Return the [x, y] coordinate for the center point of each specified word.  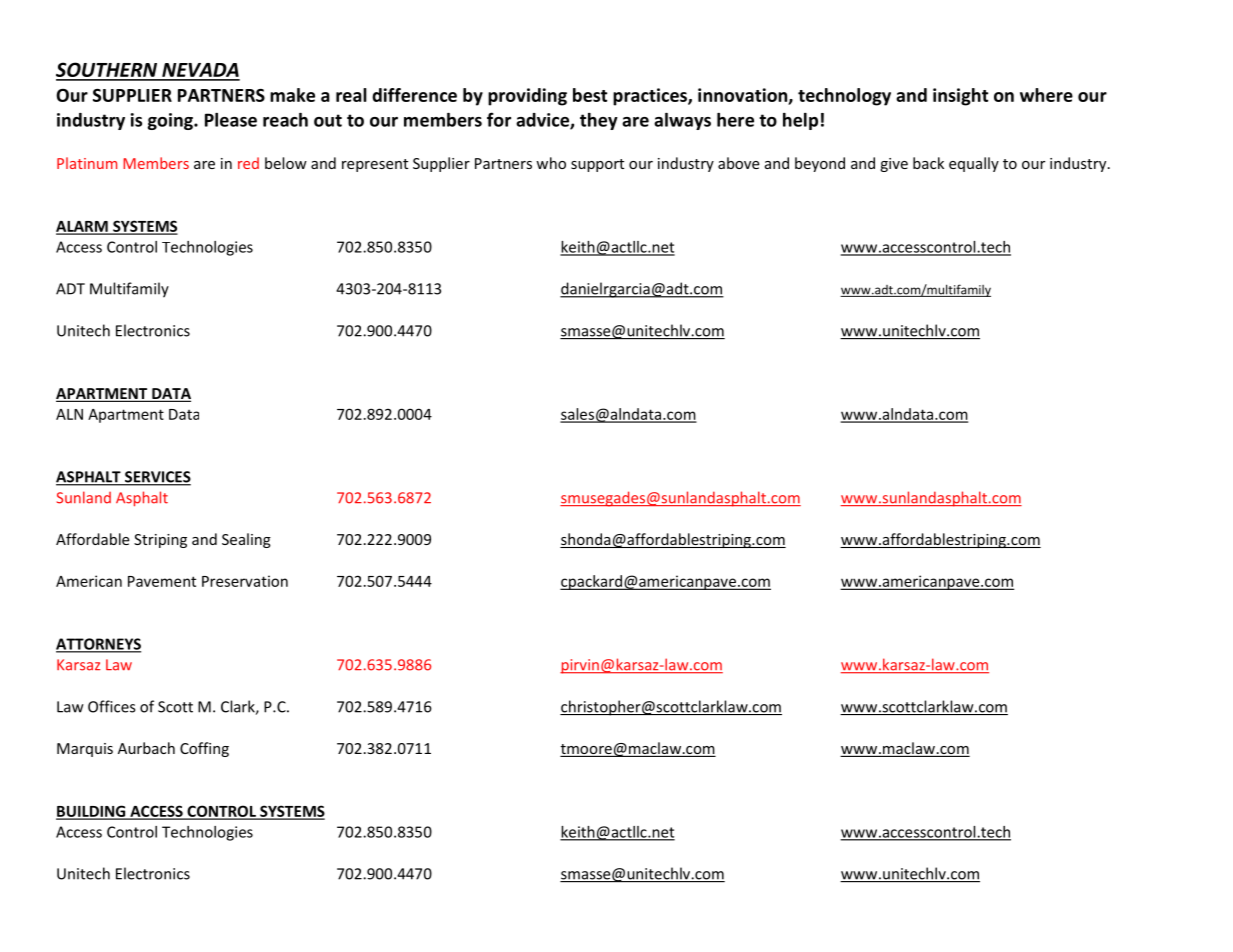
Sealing [246, 540]
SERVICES [156, 478]
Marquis [85, 750]
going [171, 121]
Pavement [162, 581]
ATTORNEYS [98, 645]
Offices [111, 706]
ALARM [83, 227]
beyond [820, 164]
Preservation [245, 581]
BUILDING [92, 812]
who [551, 163]
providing [527, 97]
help [800, 121]
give [894, 165]
